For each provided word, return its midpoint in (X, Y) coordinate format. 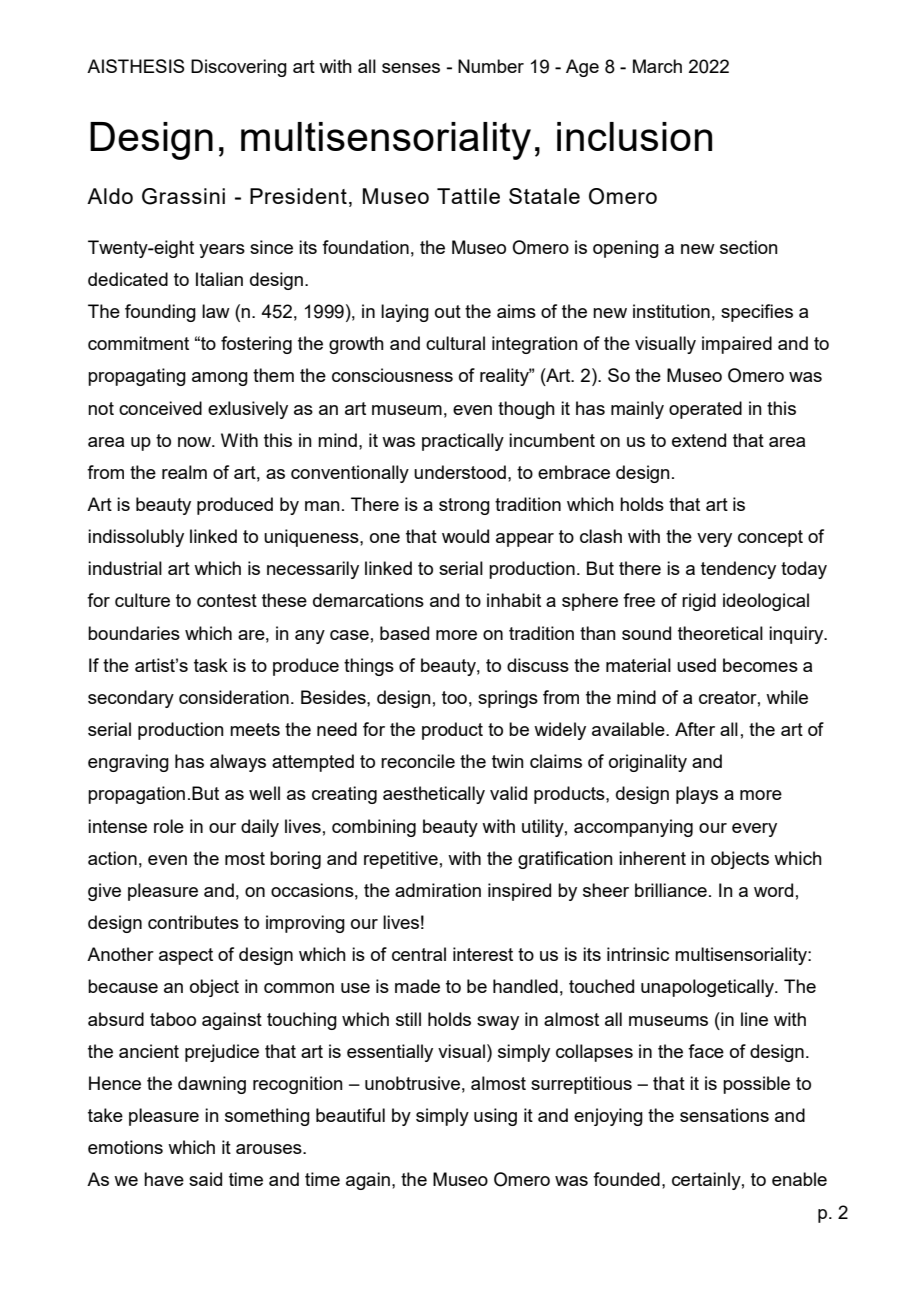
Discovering (239, 68)
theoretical (720, 633)
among (220, 379)
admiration (438, 890)
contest (227, 600)
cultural (455, 343)
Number (491, 66)
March (657, 66)
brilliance (671, 890)
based (404, 633)
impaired (737, 345)
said (205, 1179)
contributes (193, 922)
